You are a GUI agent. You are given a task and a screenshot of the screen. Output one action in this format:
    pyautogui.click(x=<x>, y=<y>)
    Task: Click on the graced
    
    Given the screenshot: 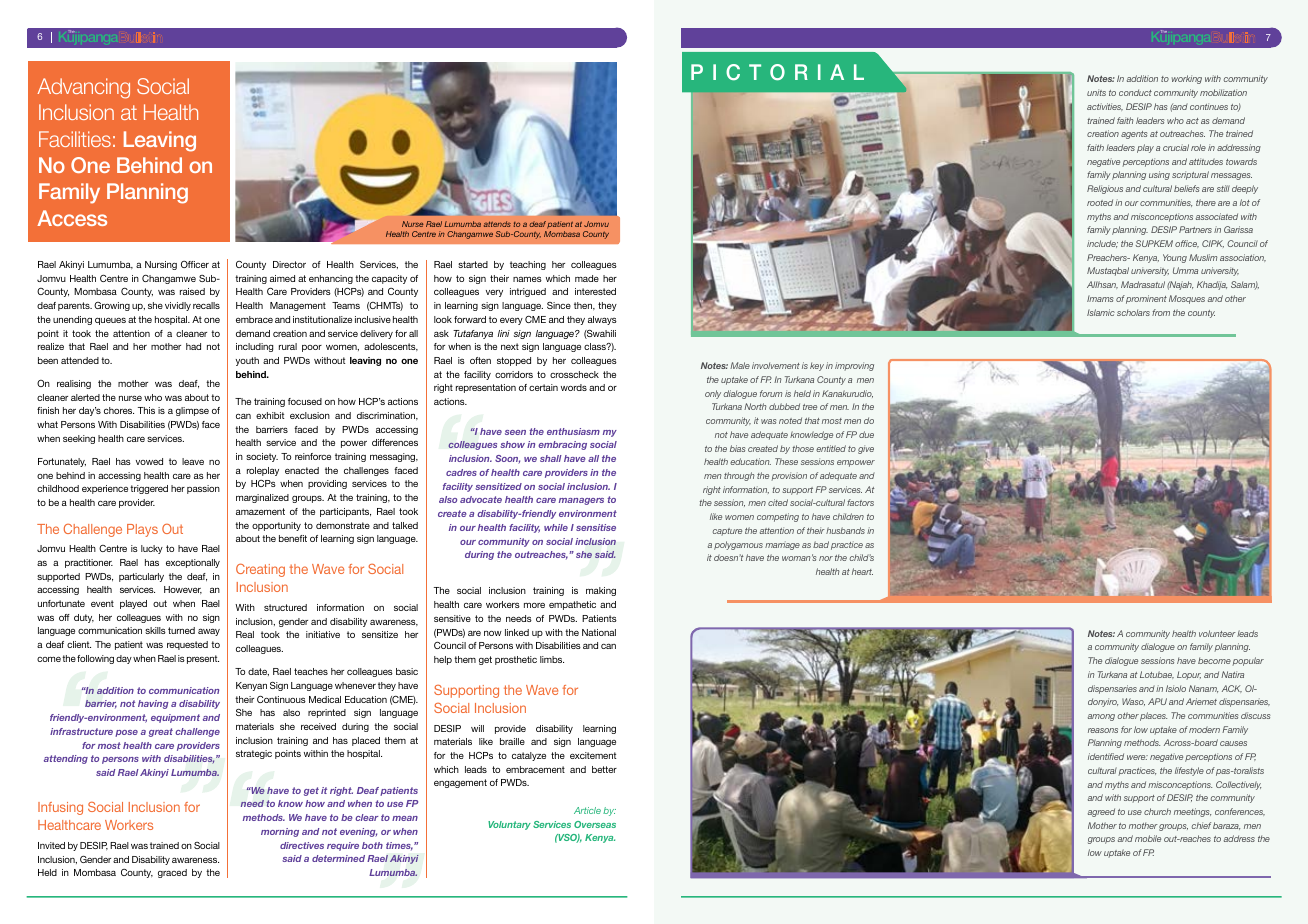 What is the action you would take?
    pyautogui.click(x=172, y=873)
